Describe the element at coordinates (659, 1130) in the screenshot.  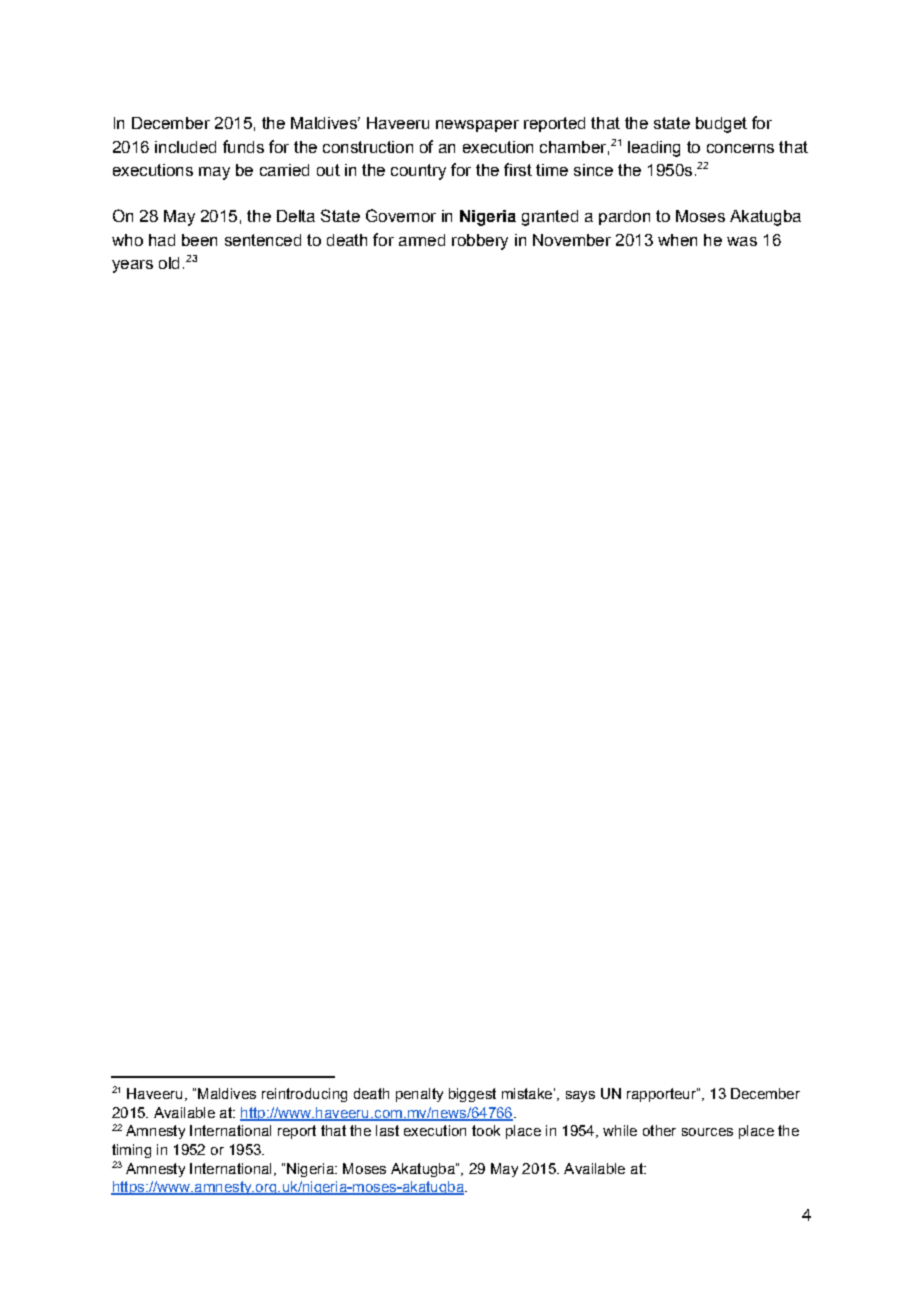
I see `other` at that location.
